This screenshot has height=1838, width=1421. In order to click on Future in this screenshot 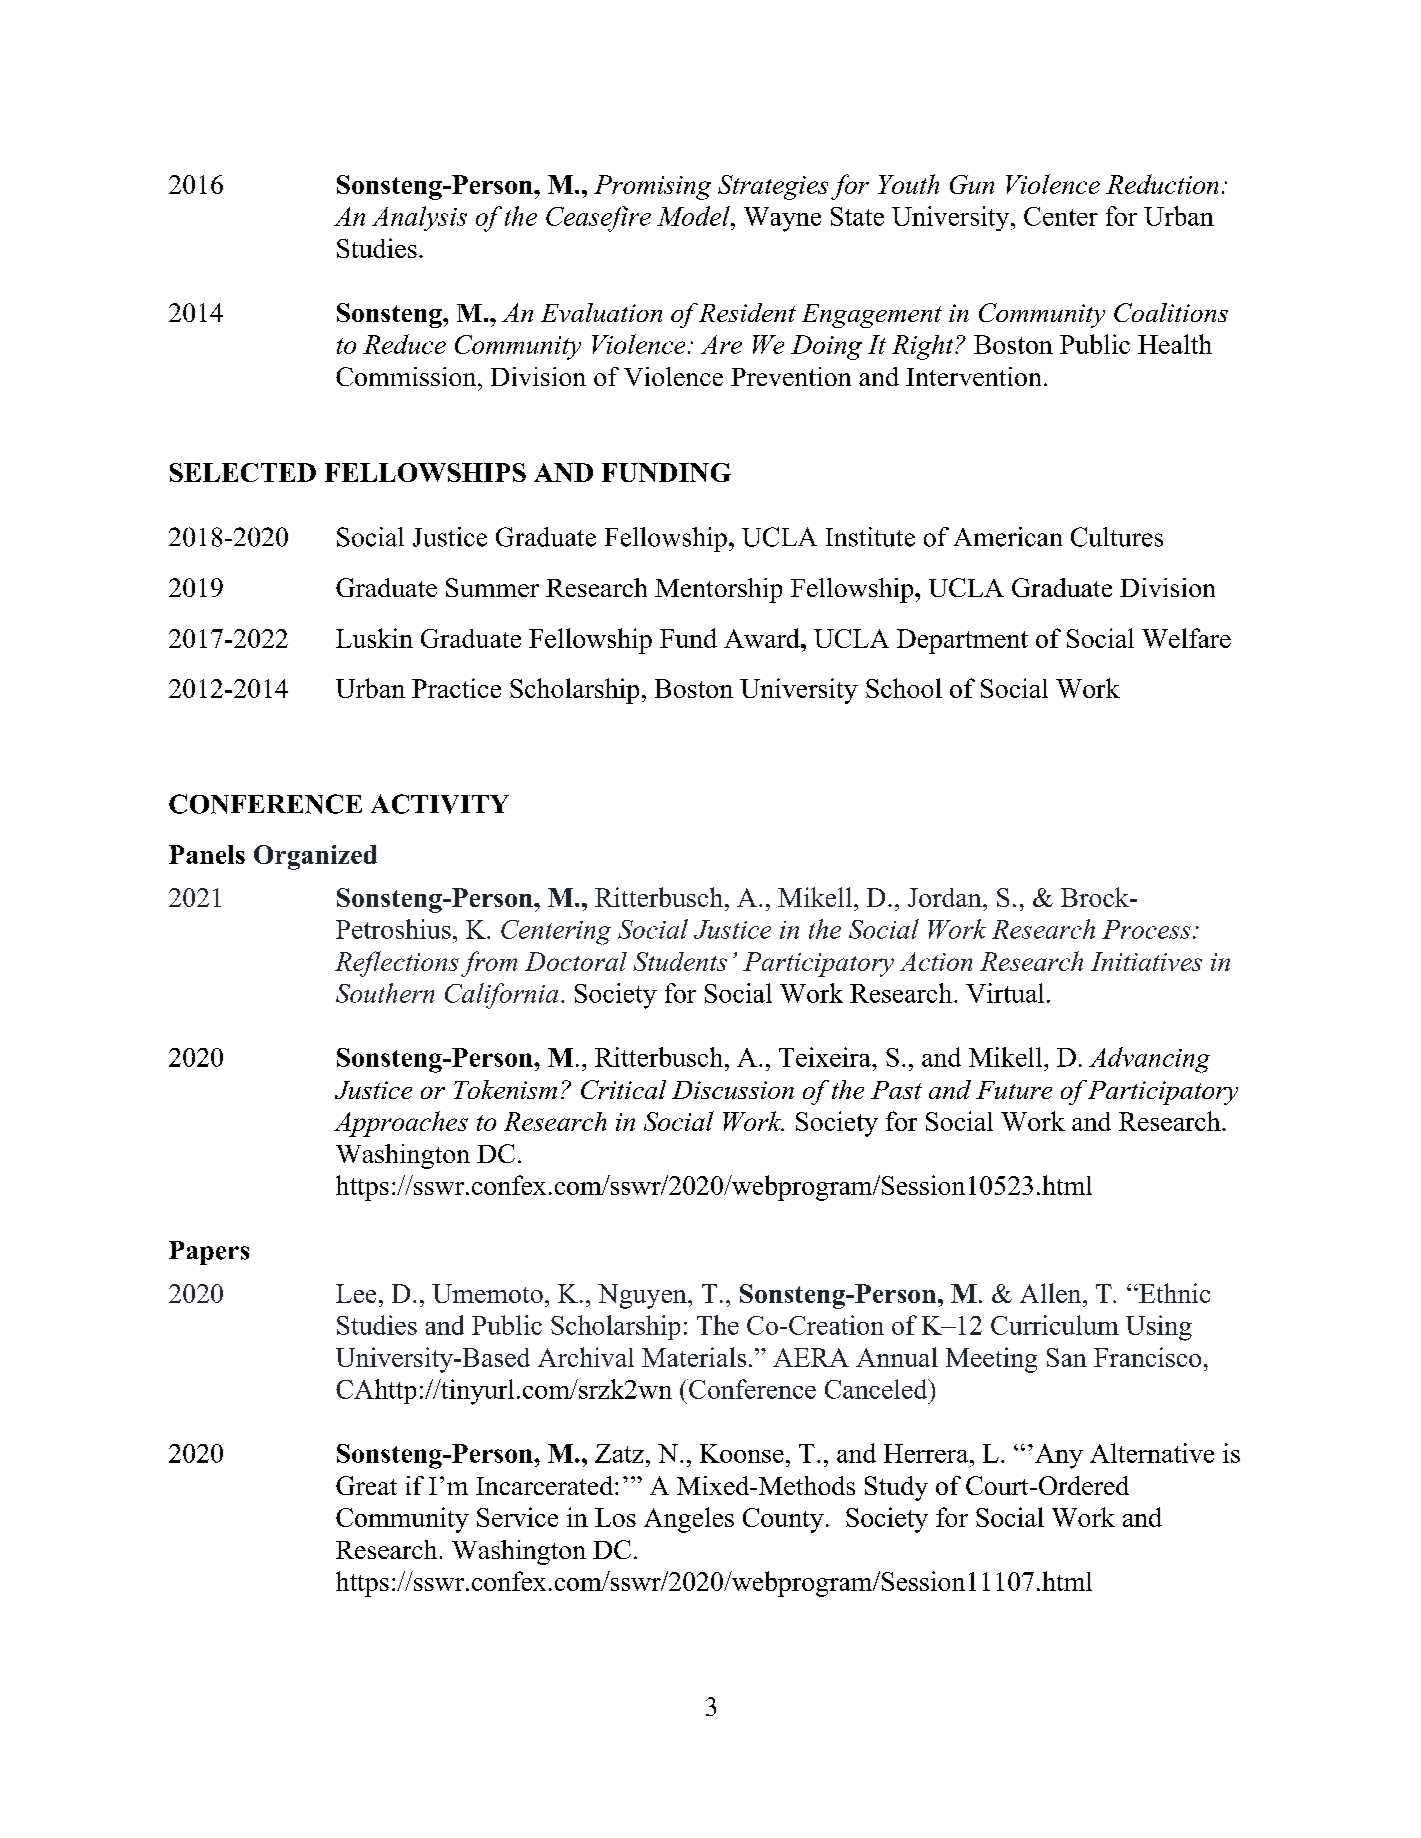, I will do `click(1014, 1090)`.
